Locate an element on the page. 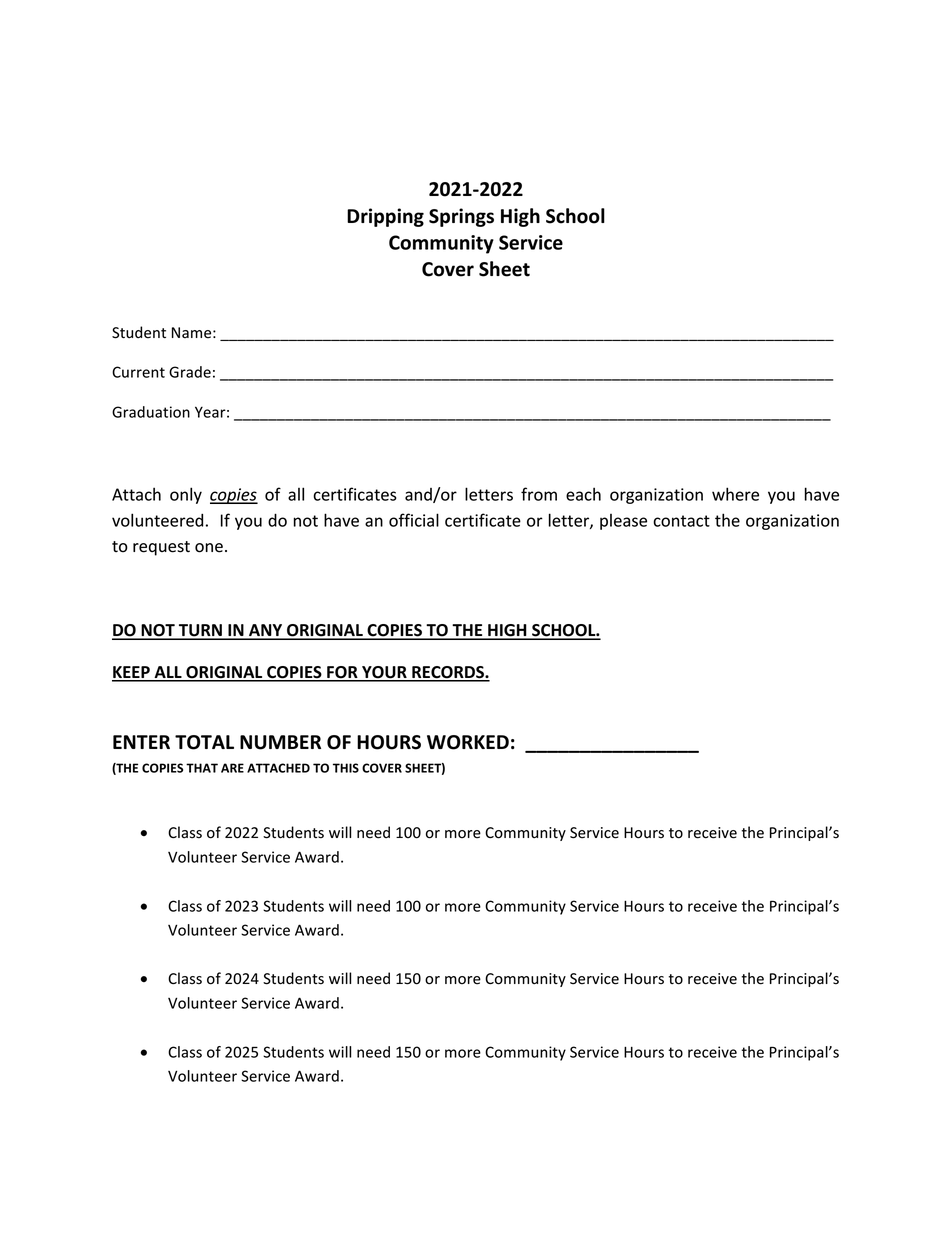 This image has height=1233, width=952. Grade is located at coordinates (190, 372).
